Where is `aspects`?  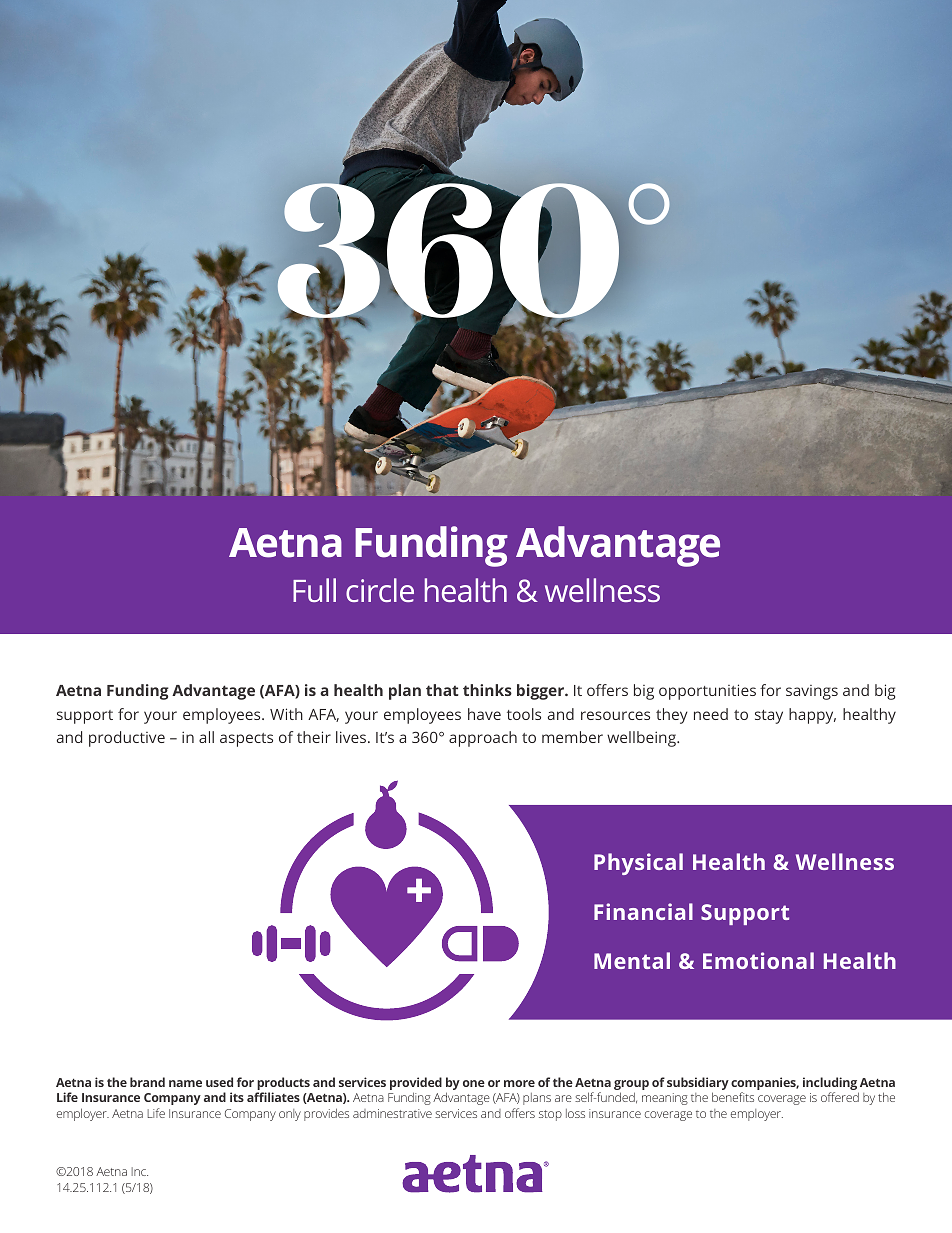
aspects is located at coordinates (246, 740).
